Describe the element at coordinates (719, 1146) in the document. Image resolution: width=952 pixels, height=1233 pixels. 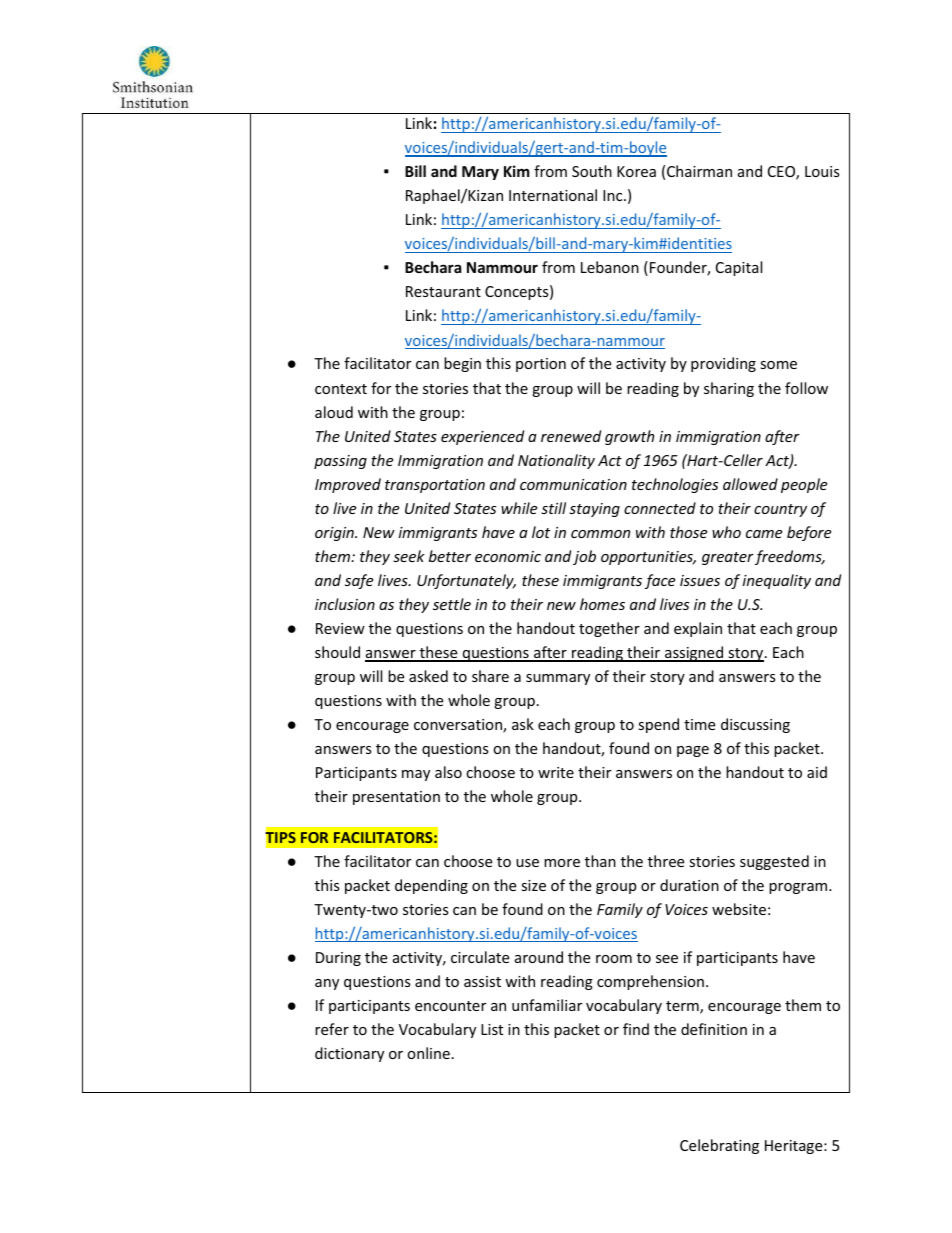
I see `Celebrating` at that location.
